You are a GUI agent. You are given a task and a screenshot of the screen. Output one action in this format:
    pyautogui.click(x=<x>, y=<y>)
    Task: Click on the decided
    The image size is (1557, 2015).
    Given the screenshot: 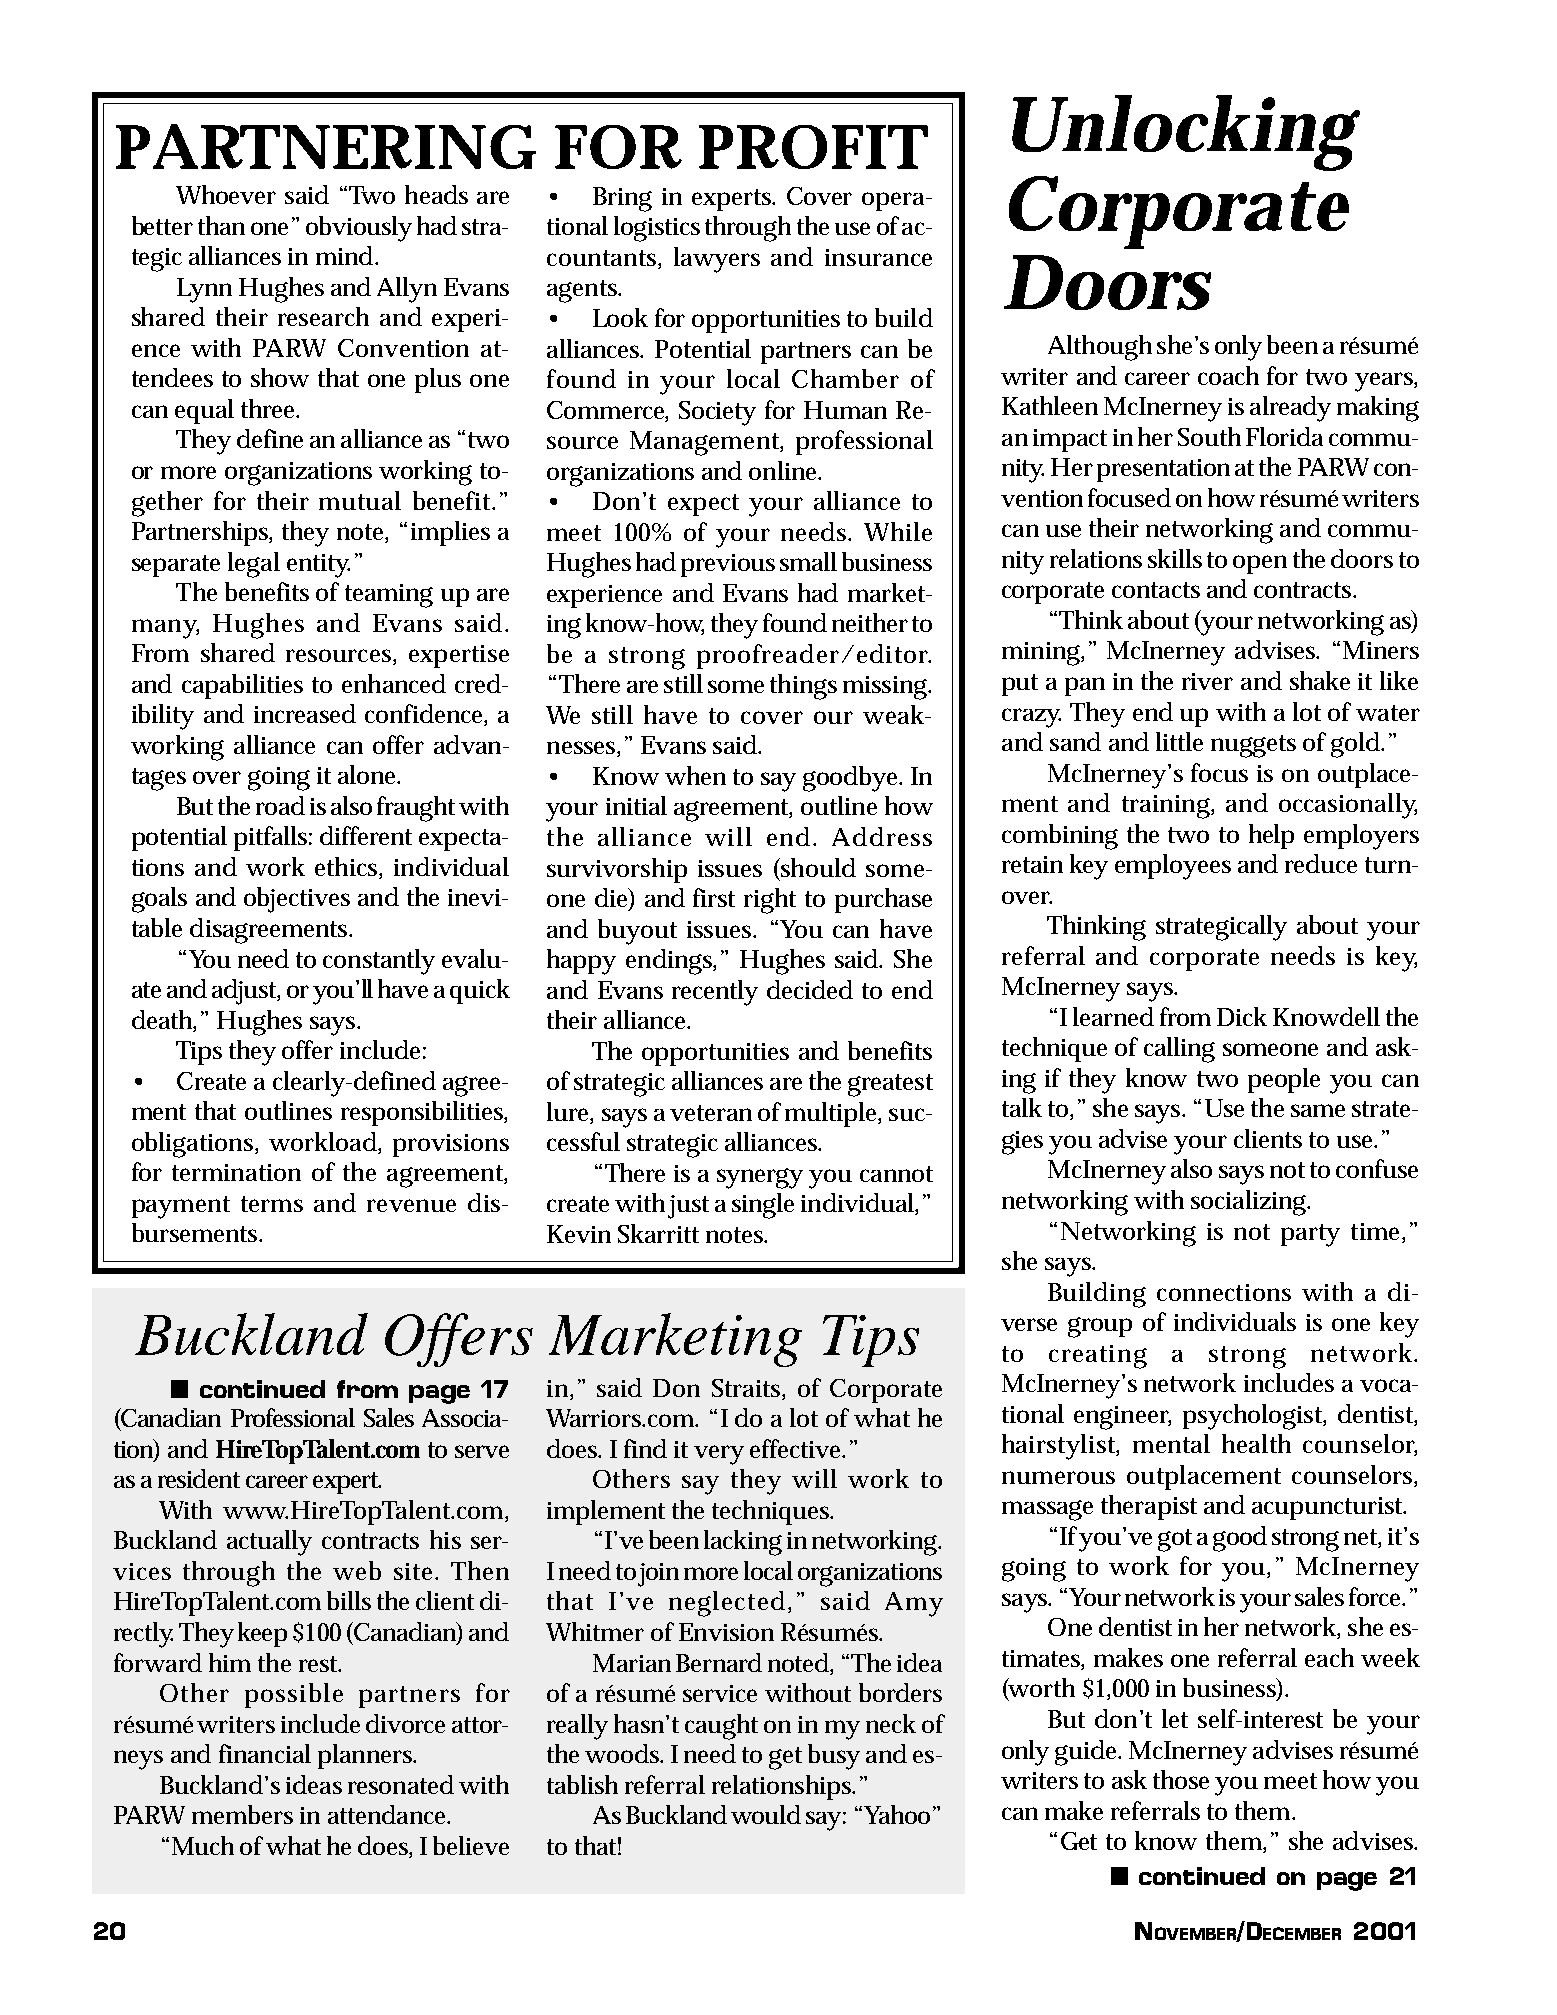 What is the action you would take?
    pyautogui.click(x=810, y=989)
